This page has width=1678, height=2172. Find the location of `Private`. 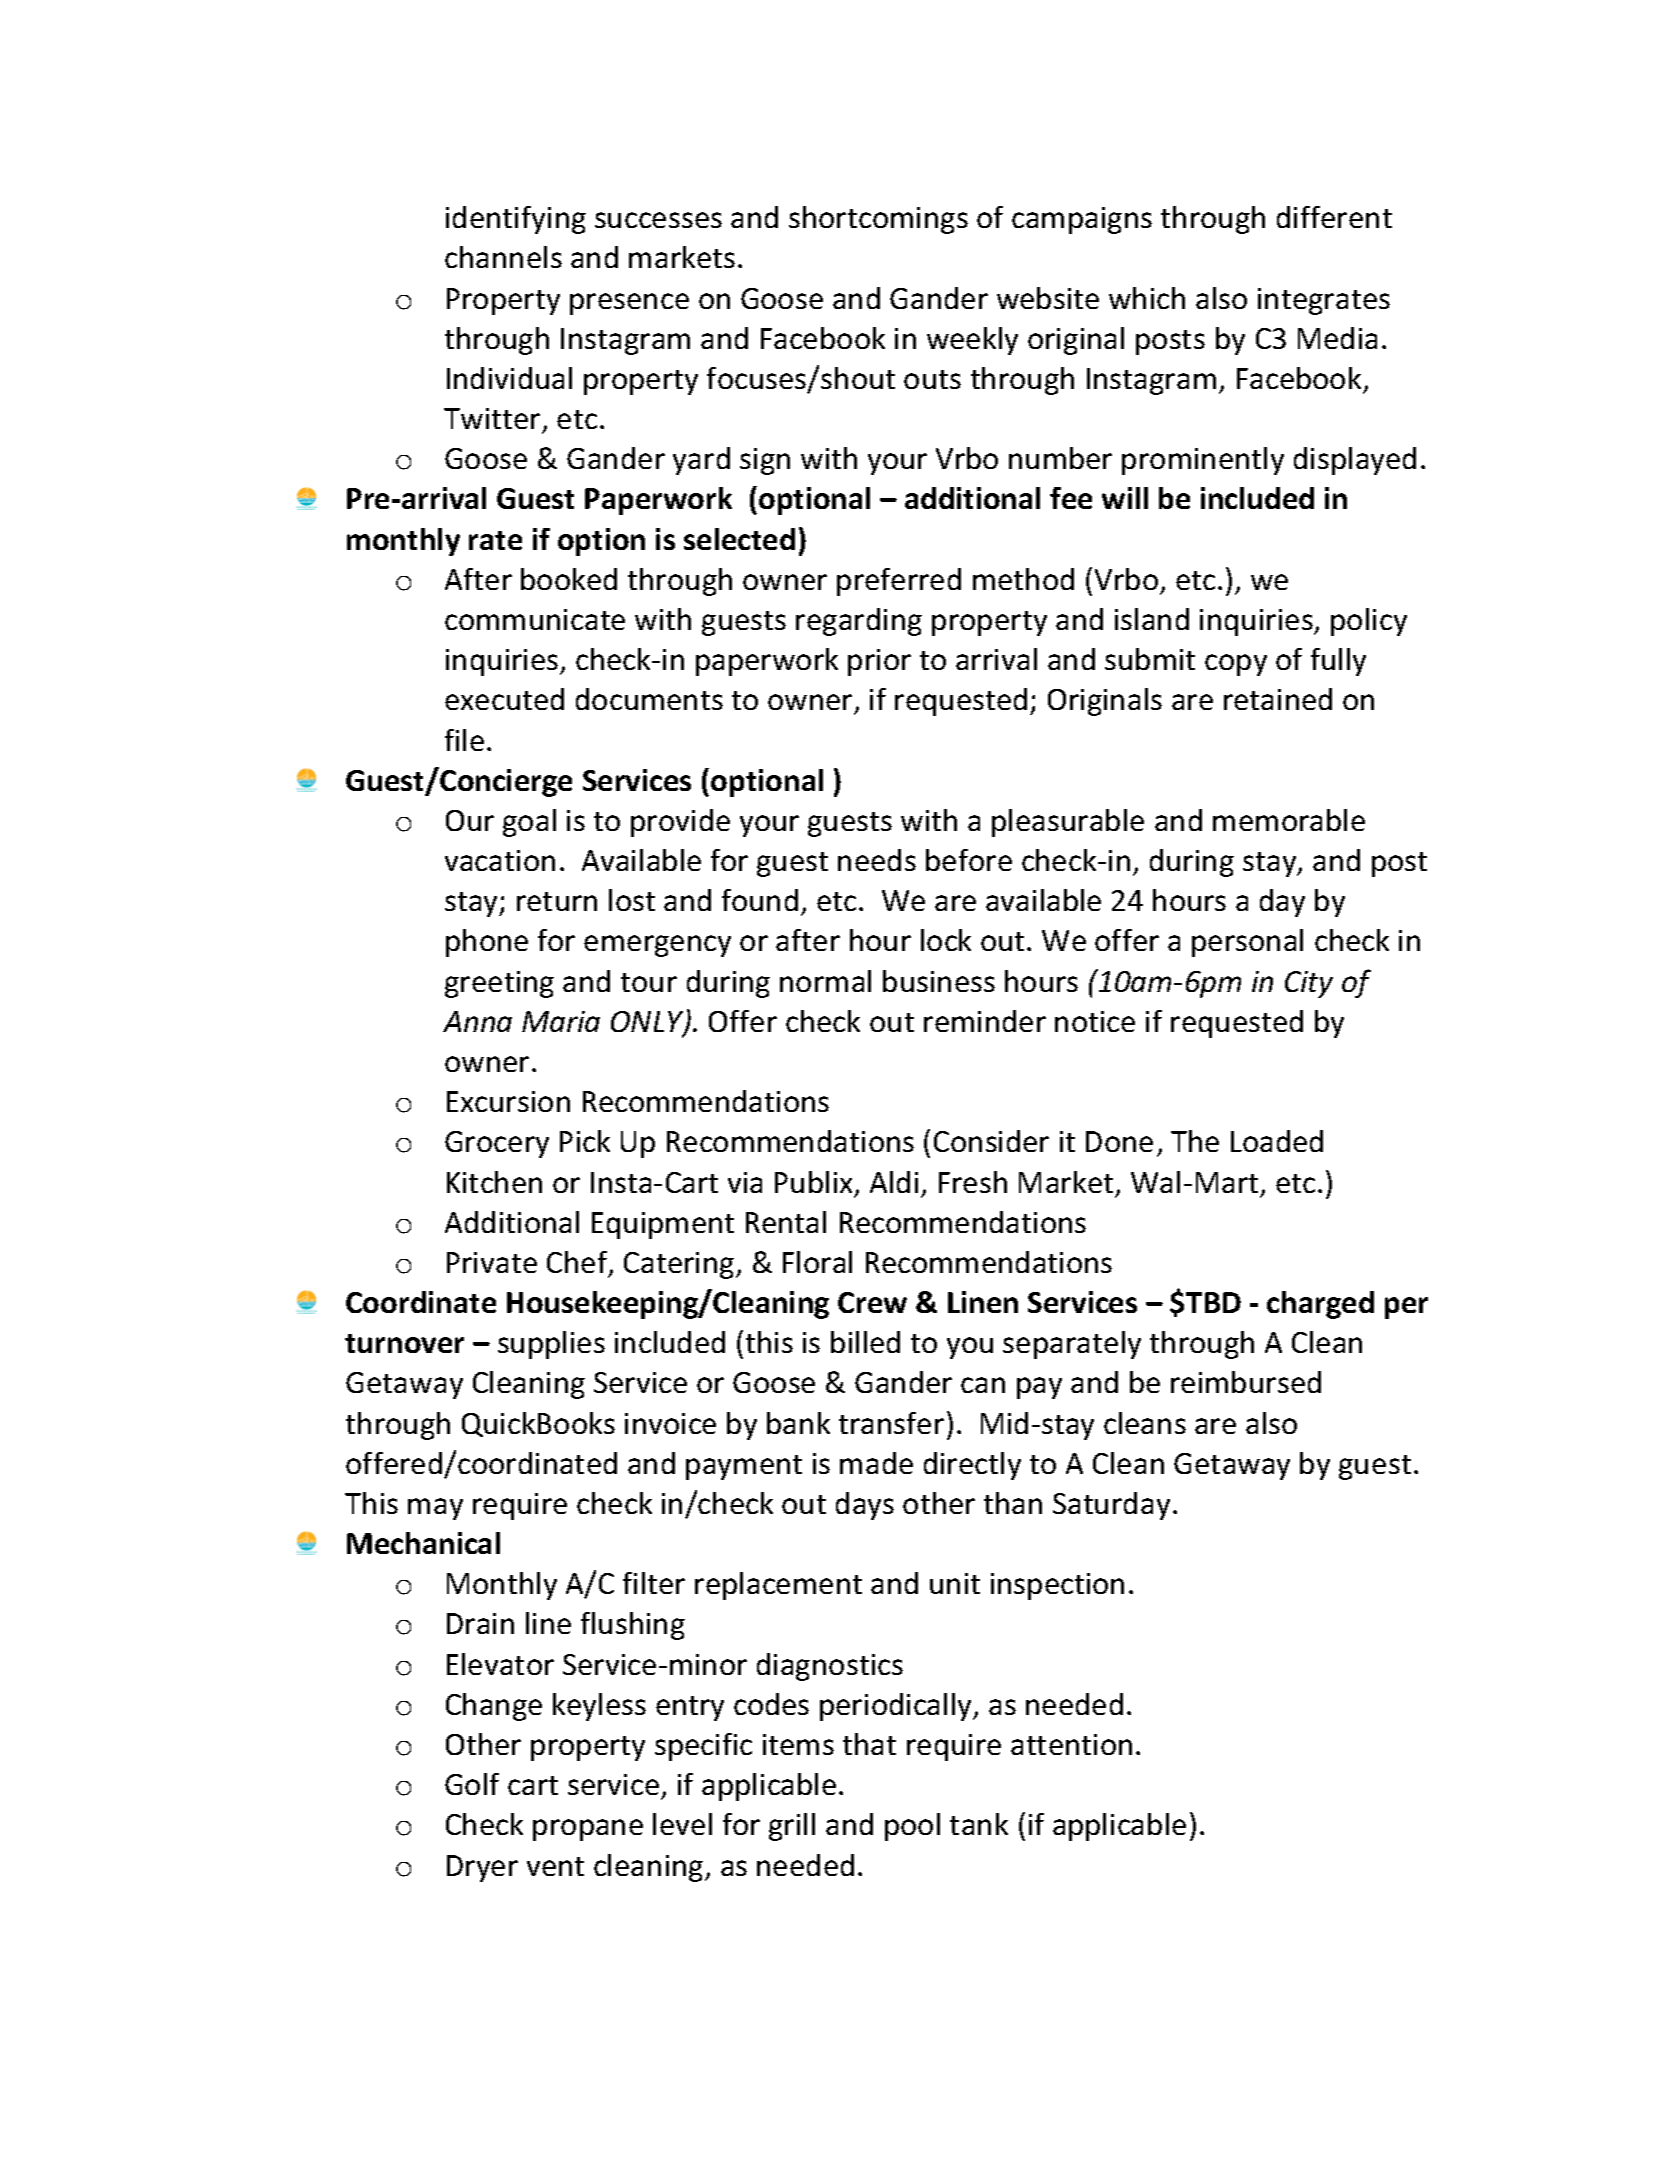

Private is located at coordinates (492, 1262).
